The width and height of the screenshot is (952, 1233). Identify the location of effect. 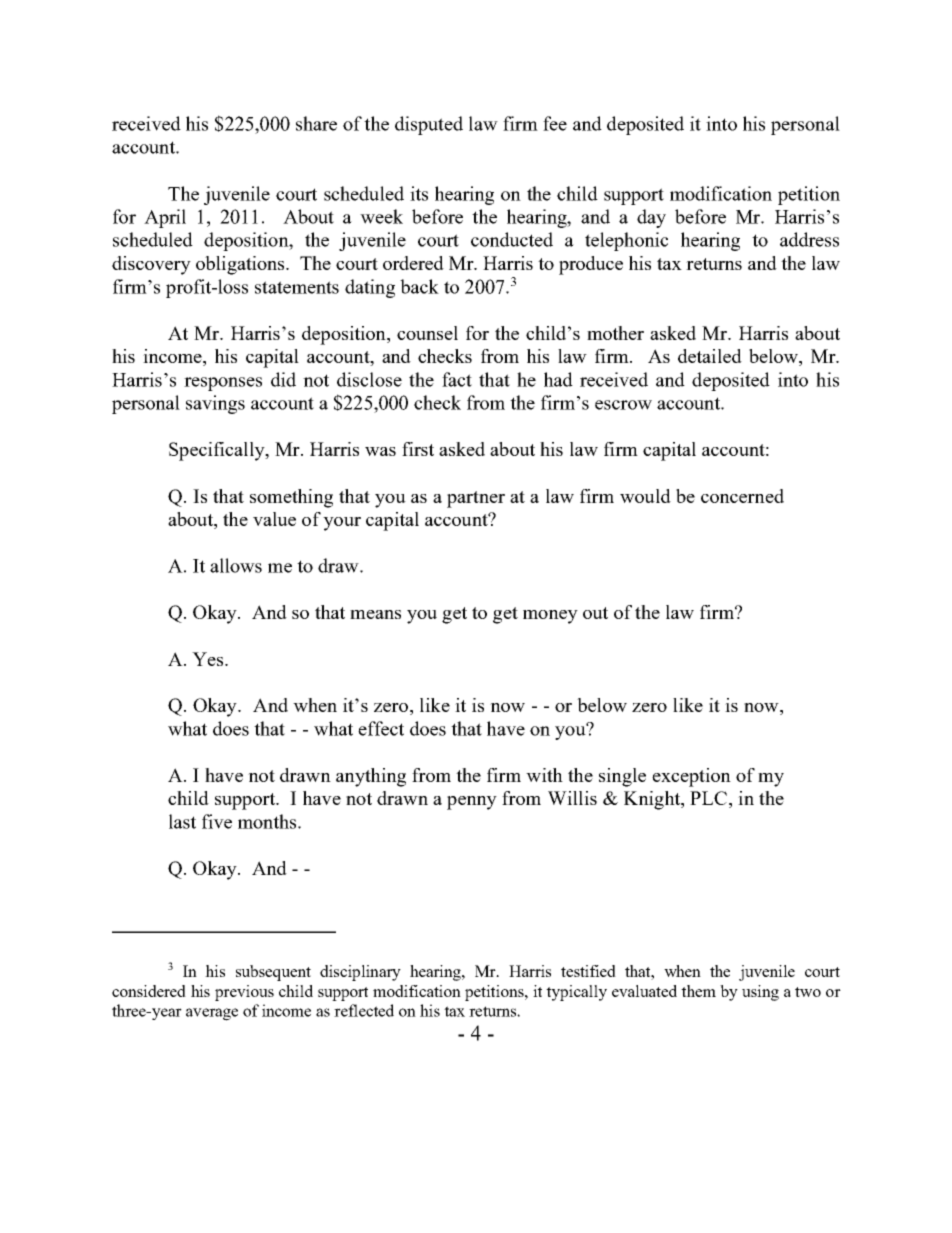
(381, 728).
